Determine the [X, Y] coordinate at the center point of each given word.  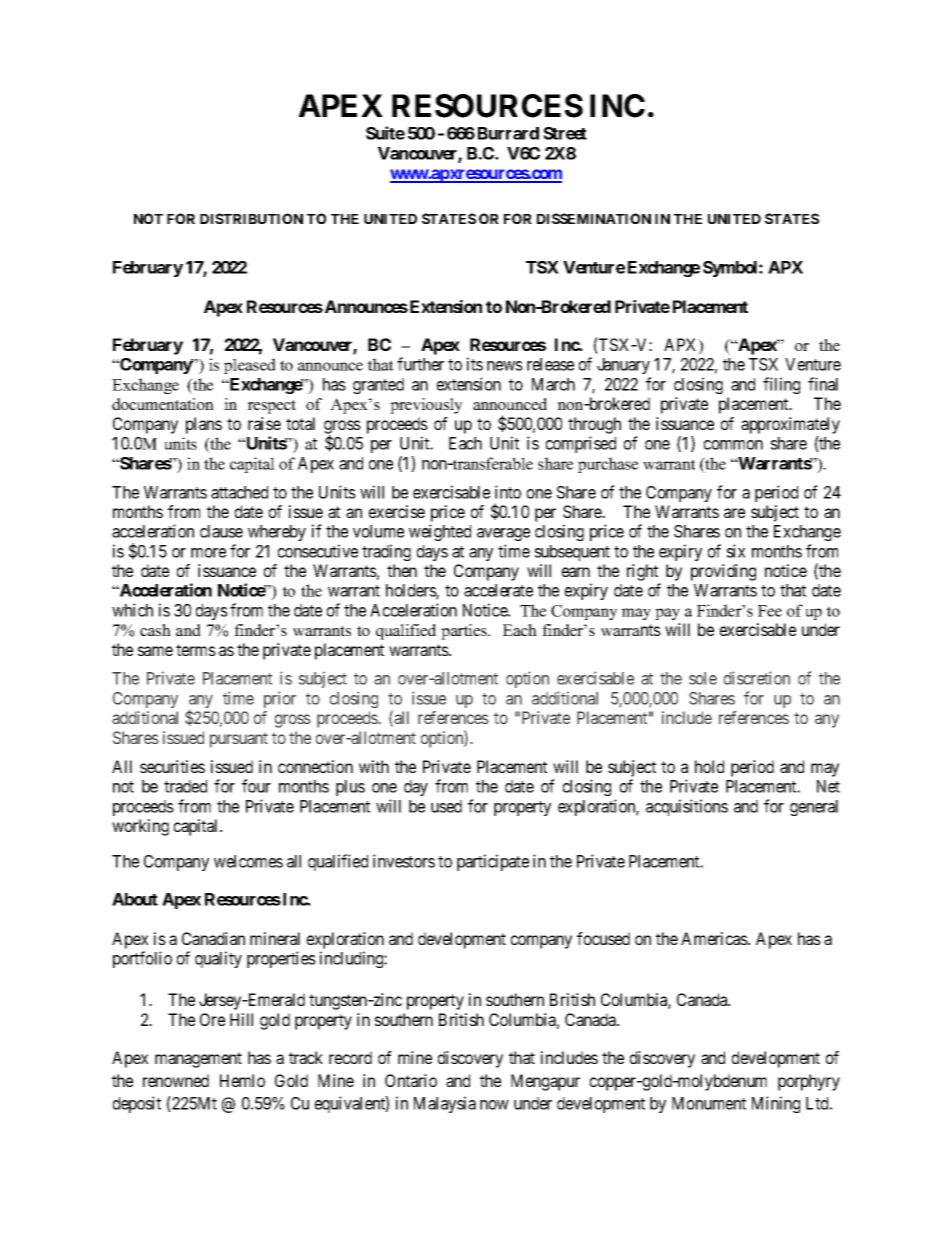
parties [465, 632]
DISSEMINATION [594, 218]
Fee [770, 611]
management [198, 1060]
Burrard [508, 133]
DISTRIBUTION [251, 218]
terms [196, 650]
